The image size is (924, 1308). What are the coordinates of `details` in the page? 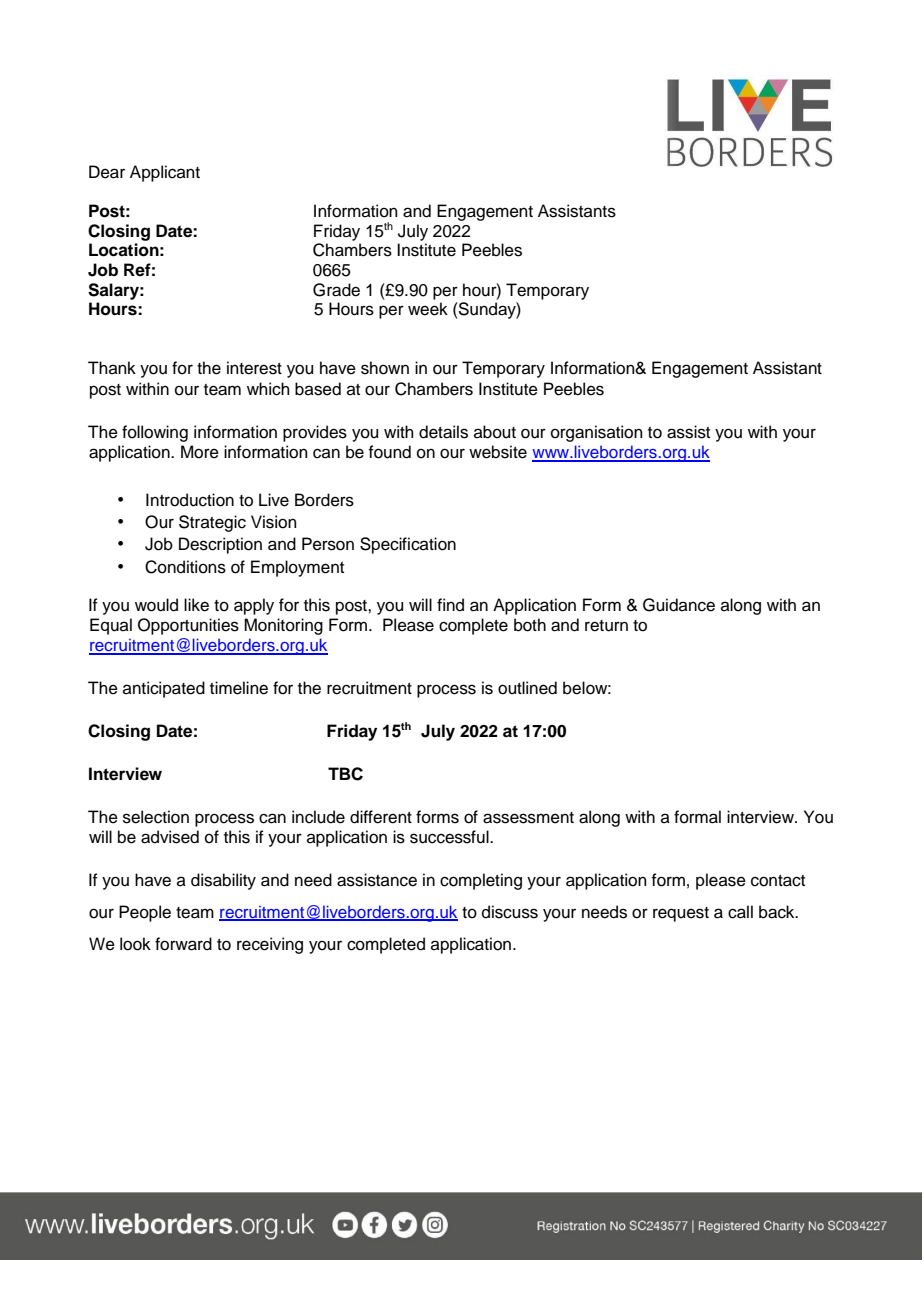 It's located at (443, 432).
